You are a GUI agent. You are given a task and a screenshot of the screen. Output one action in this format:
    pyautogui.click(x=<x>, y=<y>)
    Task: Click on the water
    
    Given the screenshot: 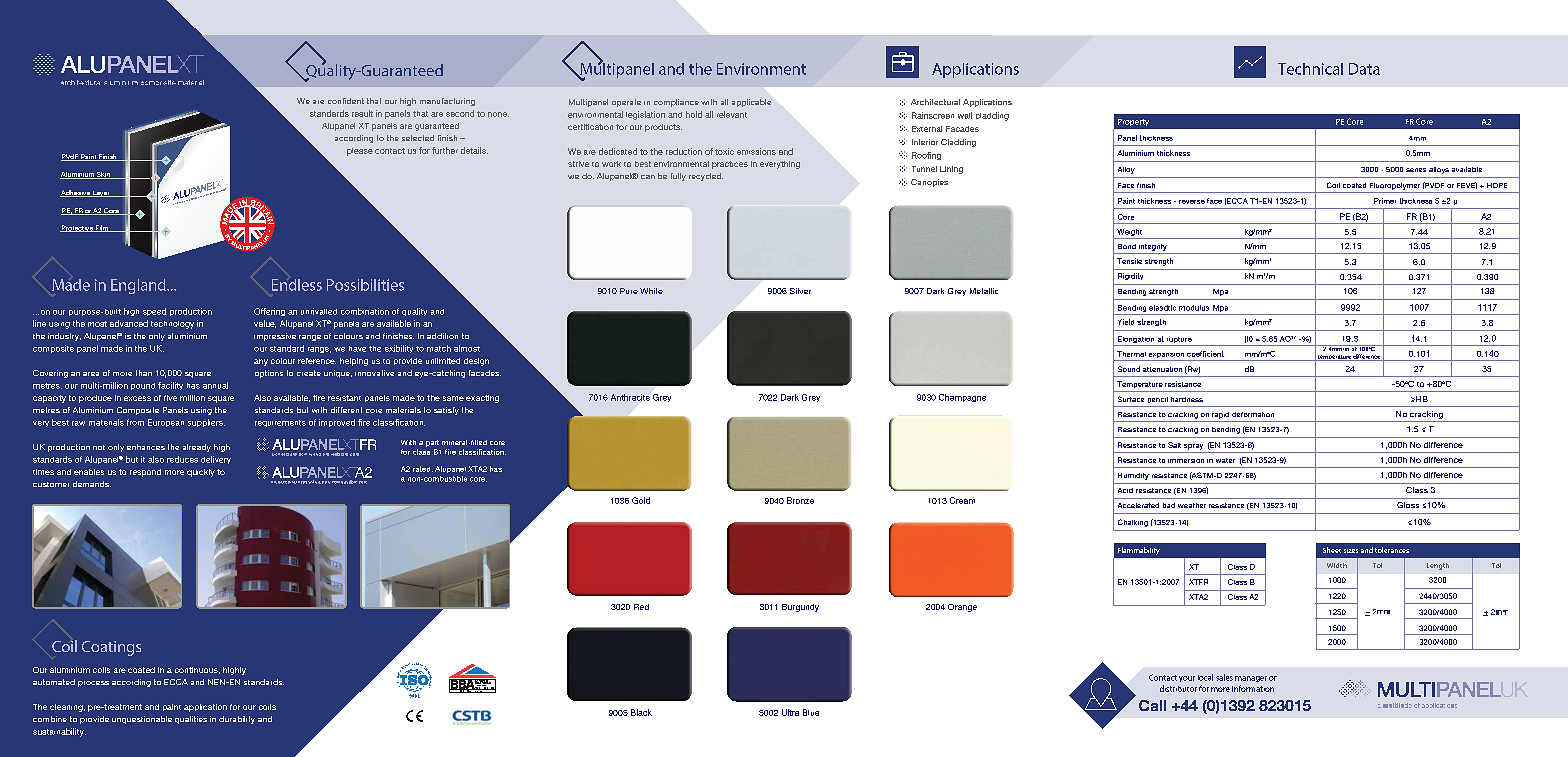 What is the action you would take?
    pyautogui.click(x=1225, y=460)
